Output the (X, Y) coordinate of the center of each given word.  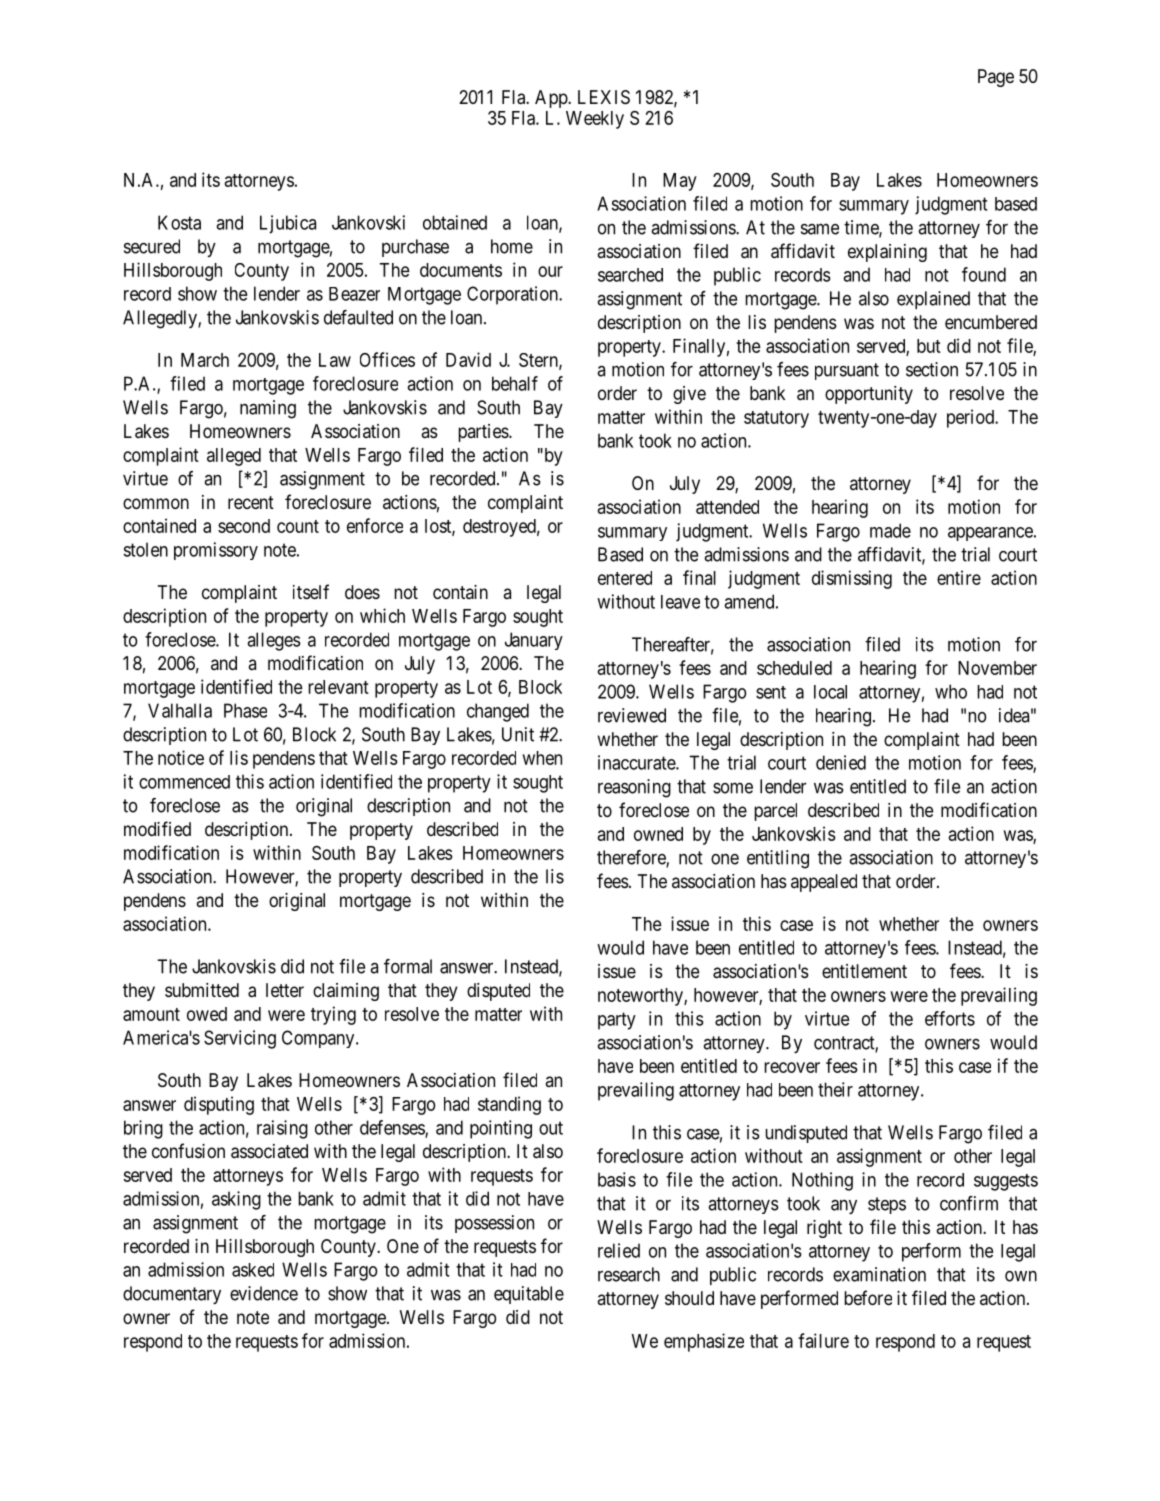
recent (251, 502)
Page (996, 78)
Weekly (595, 120)
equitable (529, 1295)
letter (285, 990)
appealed (824, 883)
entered (625, 578)
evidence (264, 1293)
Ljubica (288, 224)
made (890, 530)
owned (658, 834)
